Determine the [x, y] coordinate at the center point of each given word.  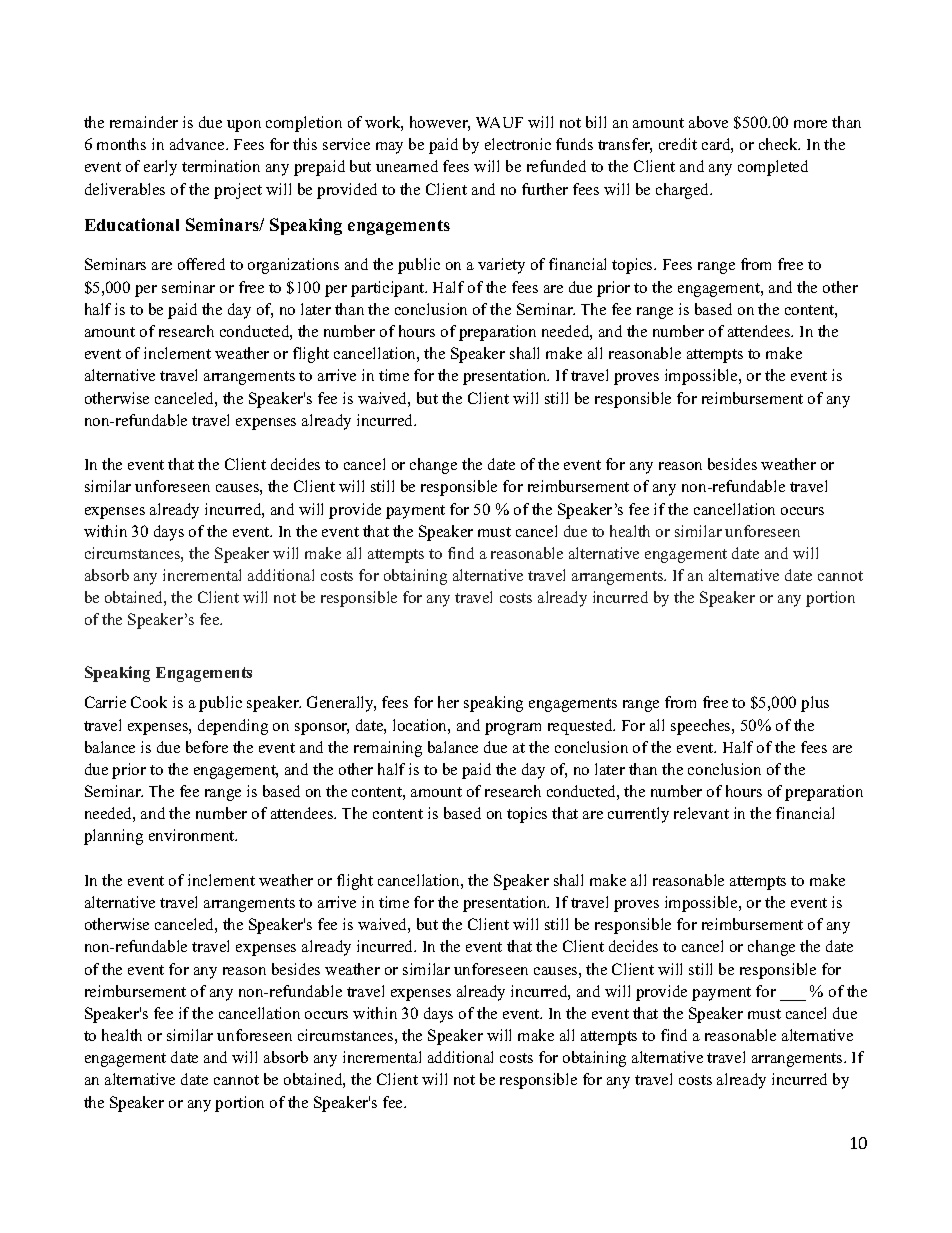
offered [201, 264]
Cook [149, 702]
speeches [702, 727]
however [440, 123]
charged [684, 191]
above [708, 122]
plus [815, 704]
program [513, 729]
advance [198, 144]
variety [501, 266]
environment [193, 835]
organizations [293, 266]
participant [389, 289]
